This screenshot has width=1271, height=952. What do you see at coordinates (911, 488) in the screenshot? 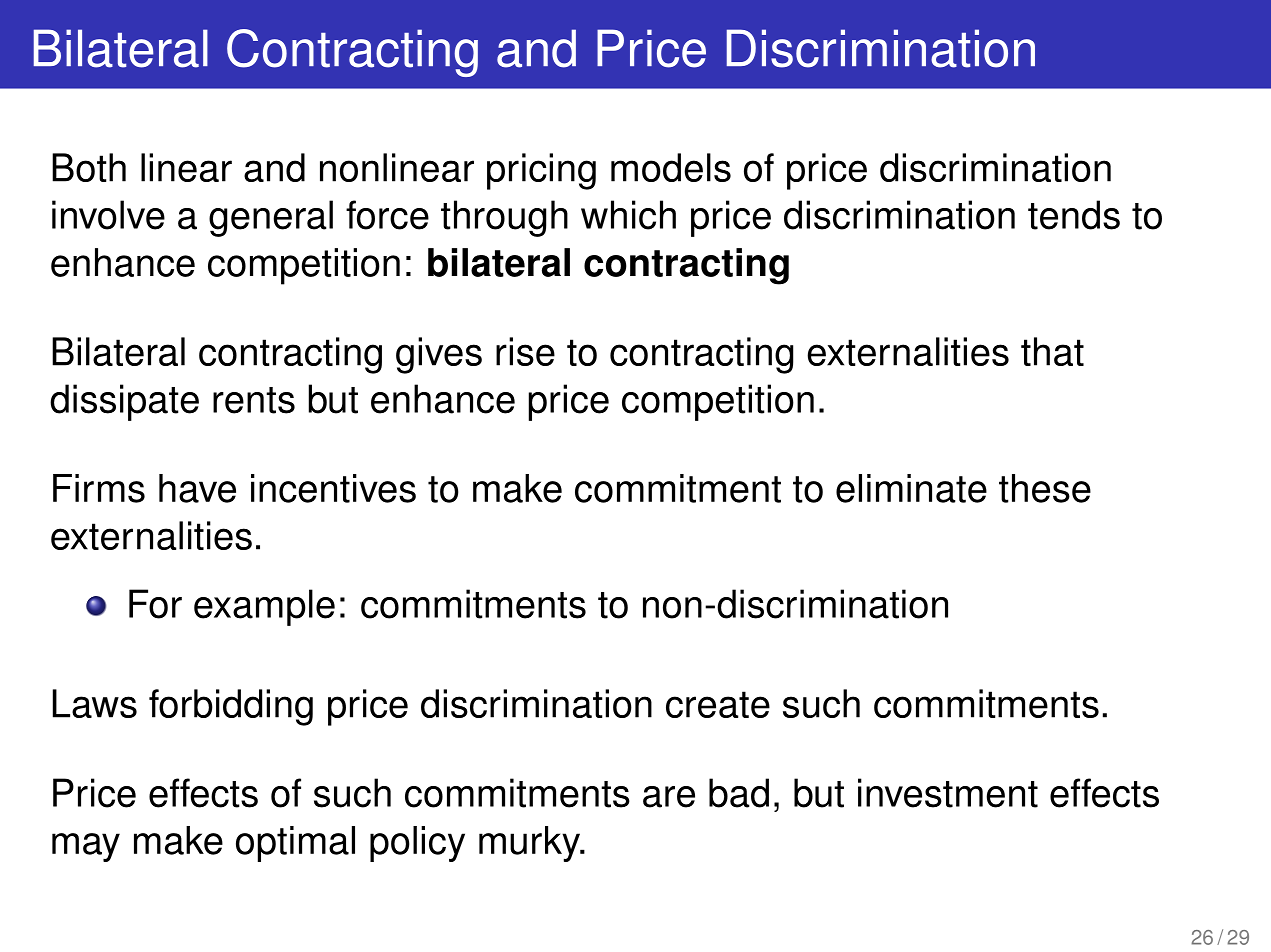
I see `eliminate` at bounding box center [911, 488].
